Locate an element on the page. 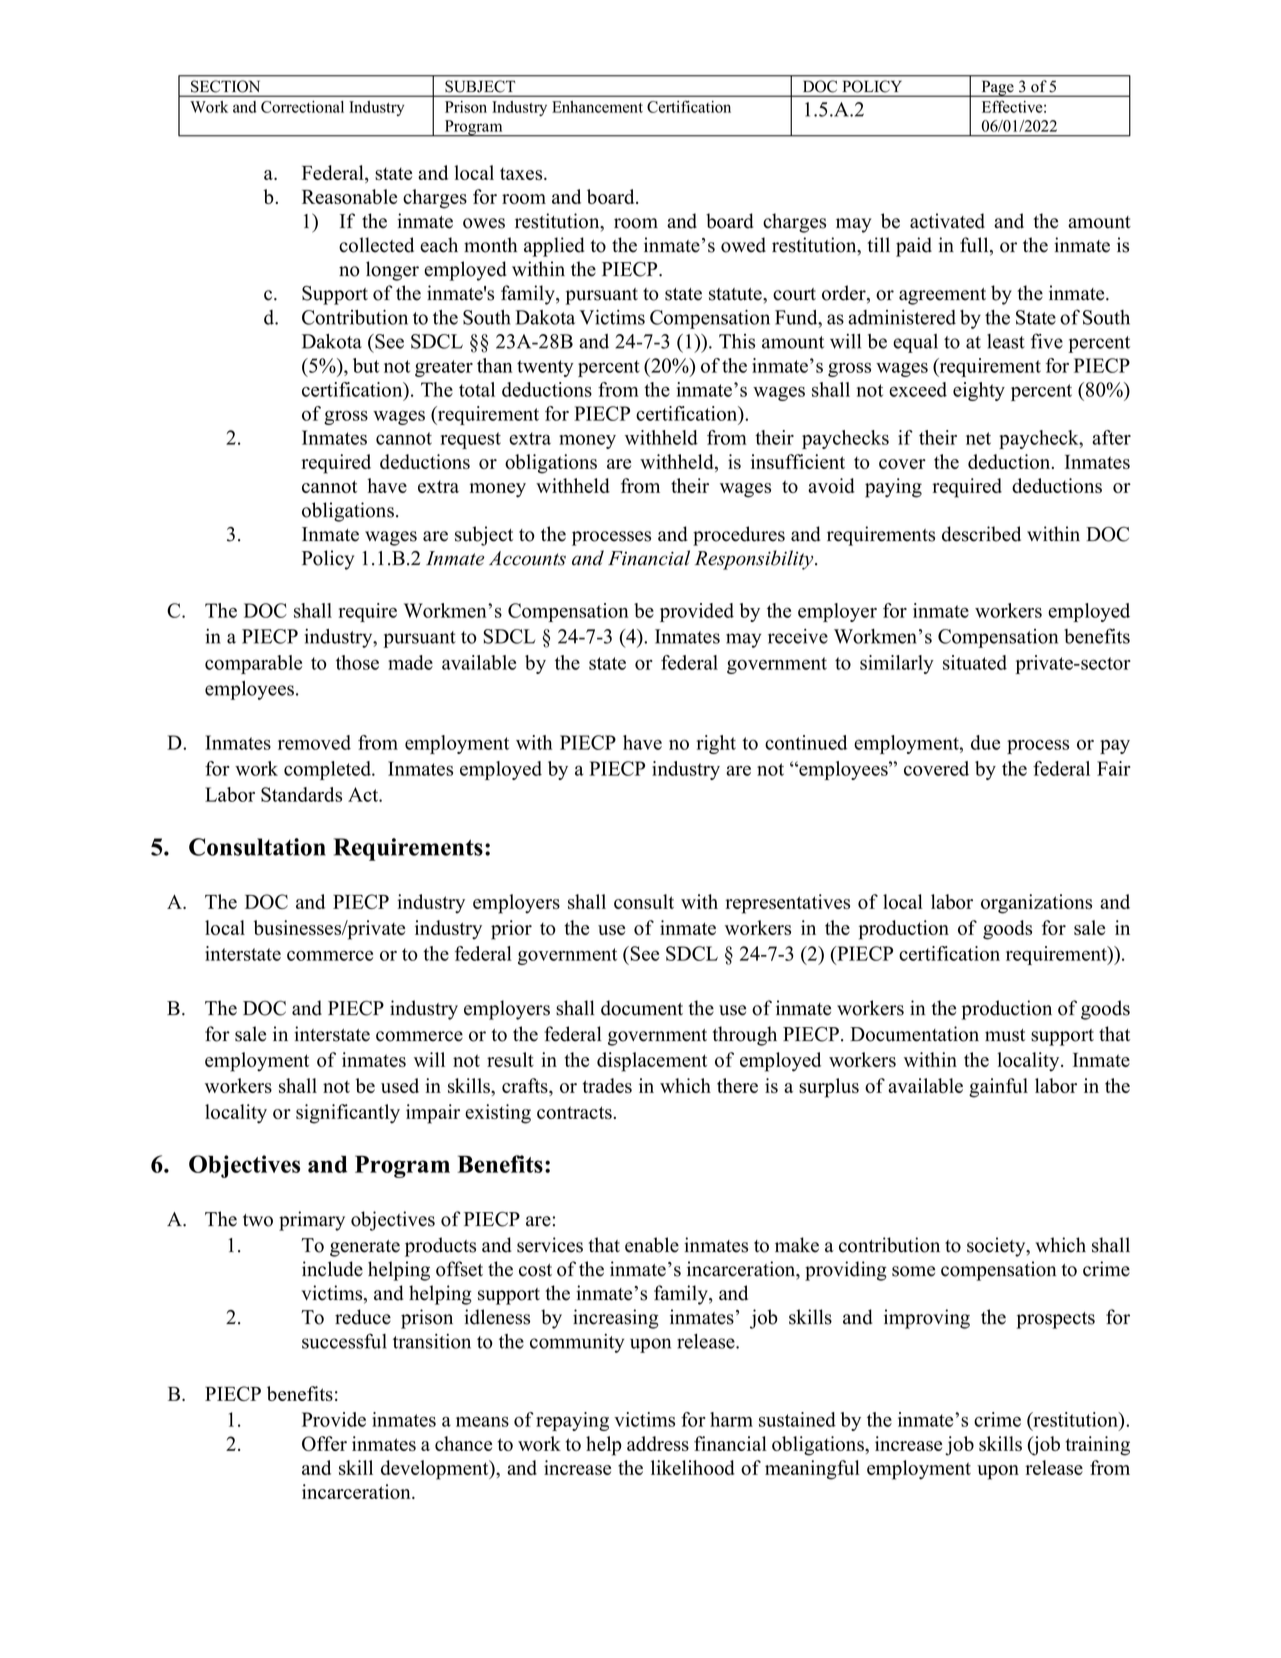  right is located at coordinates (716, 744).
